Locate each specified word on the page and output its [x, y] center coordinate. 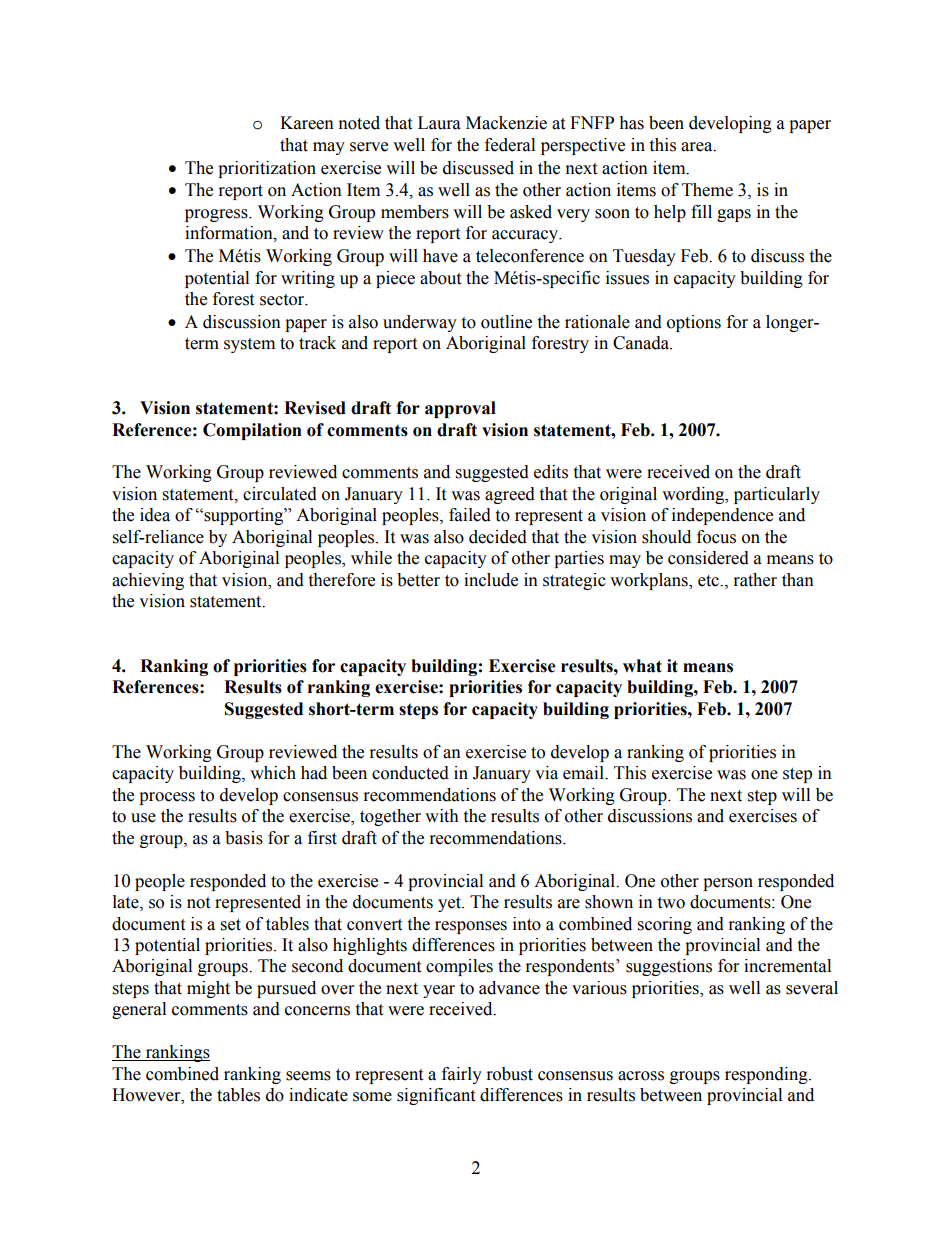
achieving [148, 581]
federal [510, 145]
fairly [462, 1075]
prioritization [267, 169]
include [491, 580]
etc [709, 581]
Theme [707, 190]
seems [308, 1076]
